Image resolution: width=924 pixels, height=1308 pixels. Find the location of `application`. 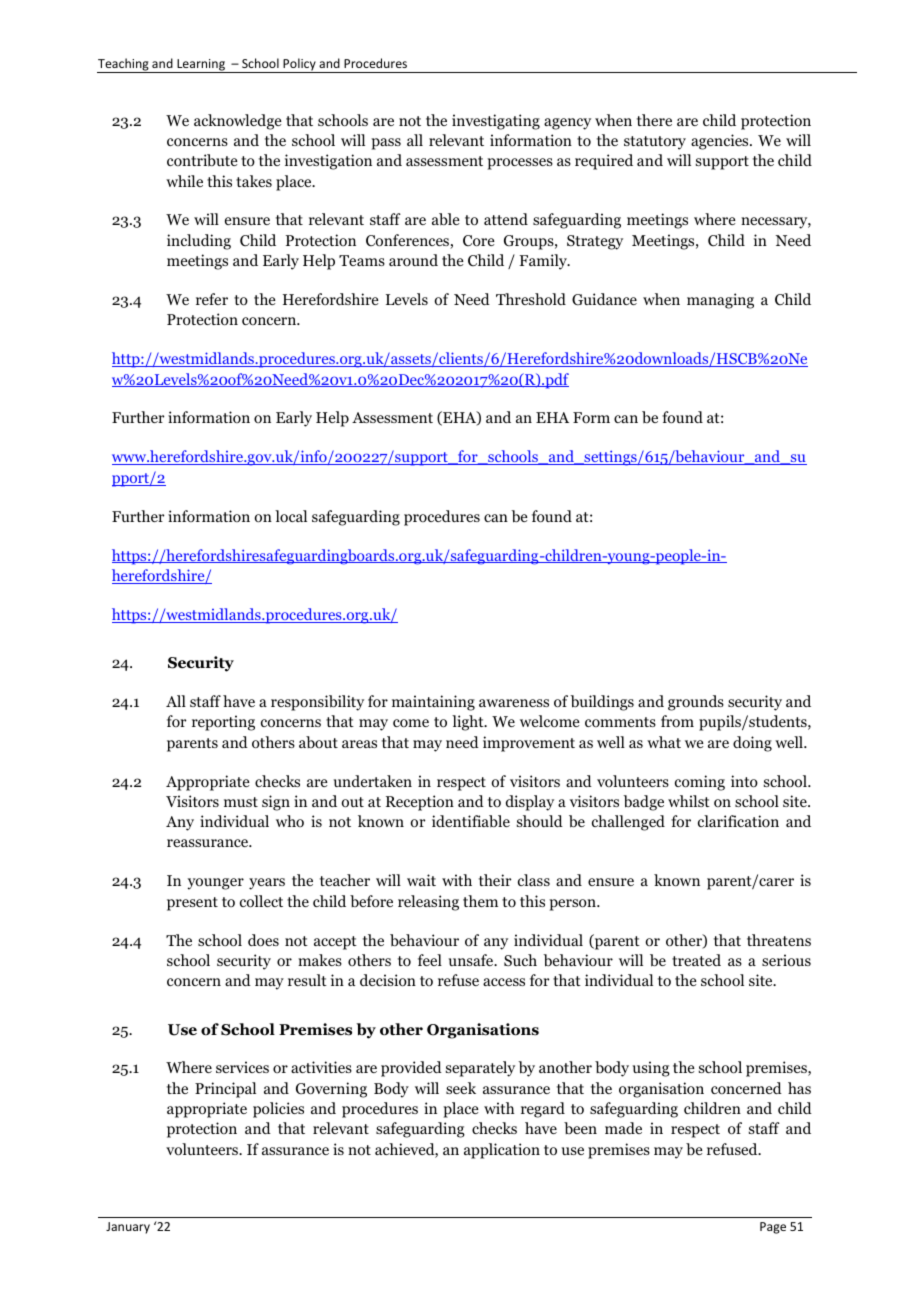

application is located at coordinates (502, 1151).
